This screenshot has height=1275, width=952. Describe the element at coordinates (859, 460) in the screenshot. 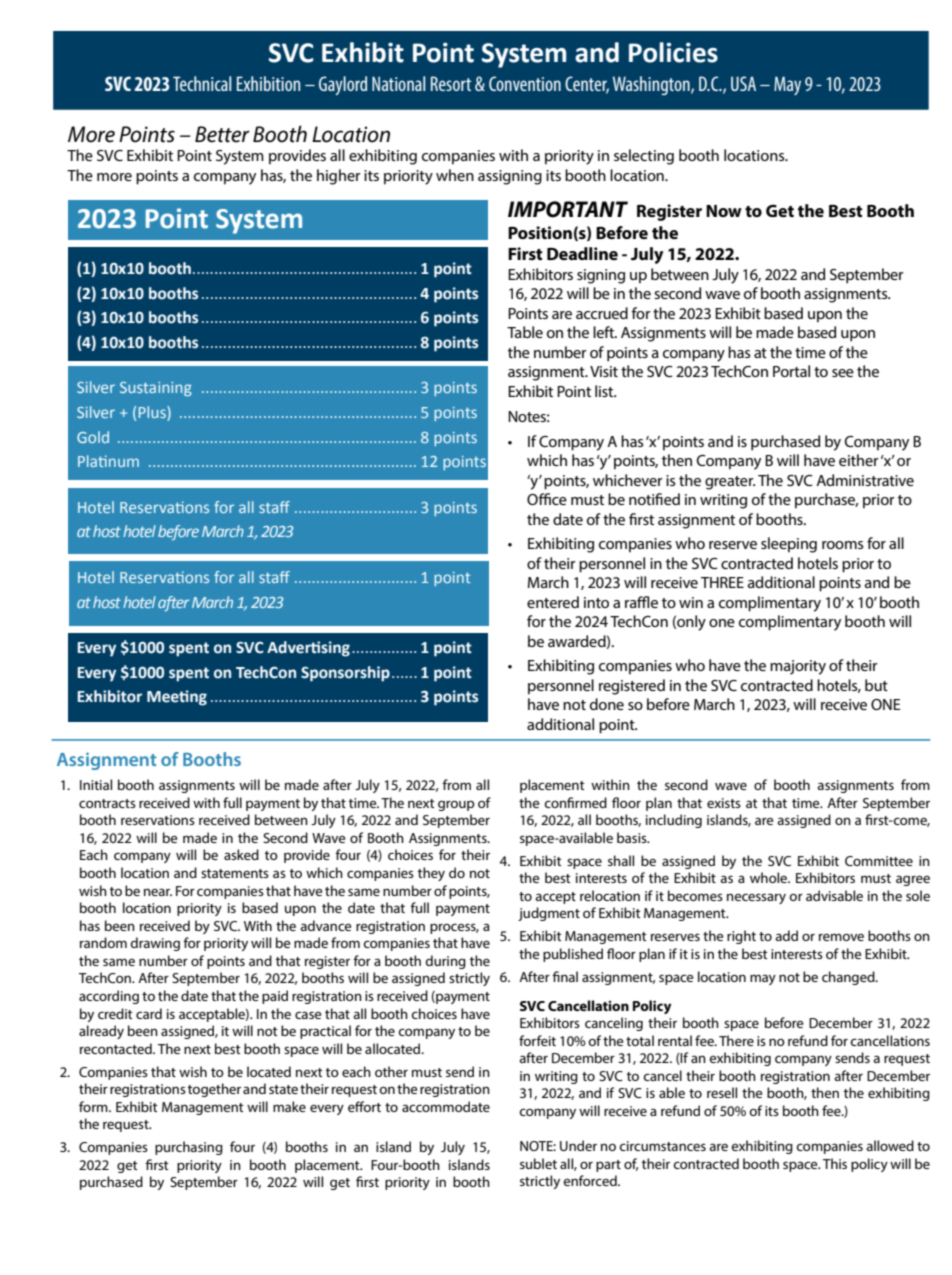

I see `either` at that location.
